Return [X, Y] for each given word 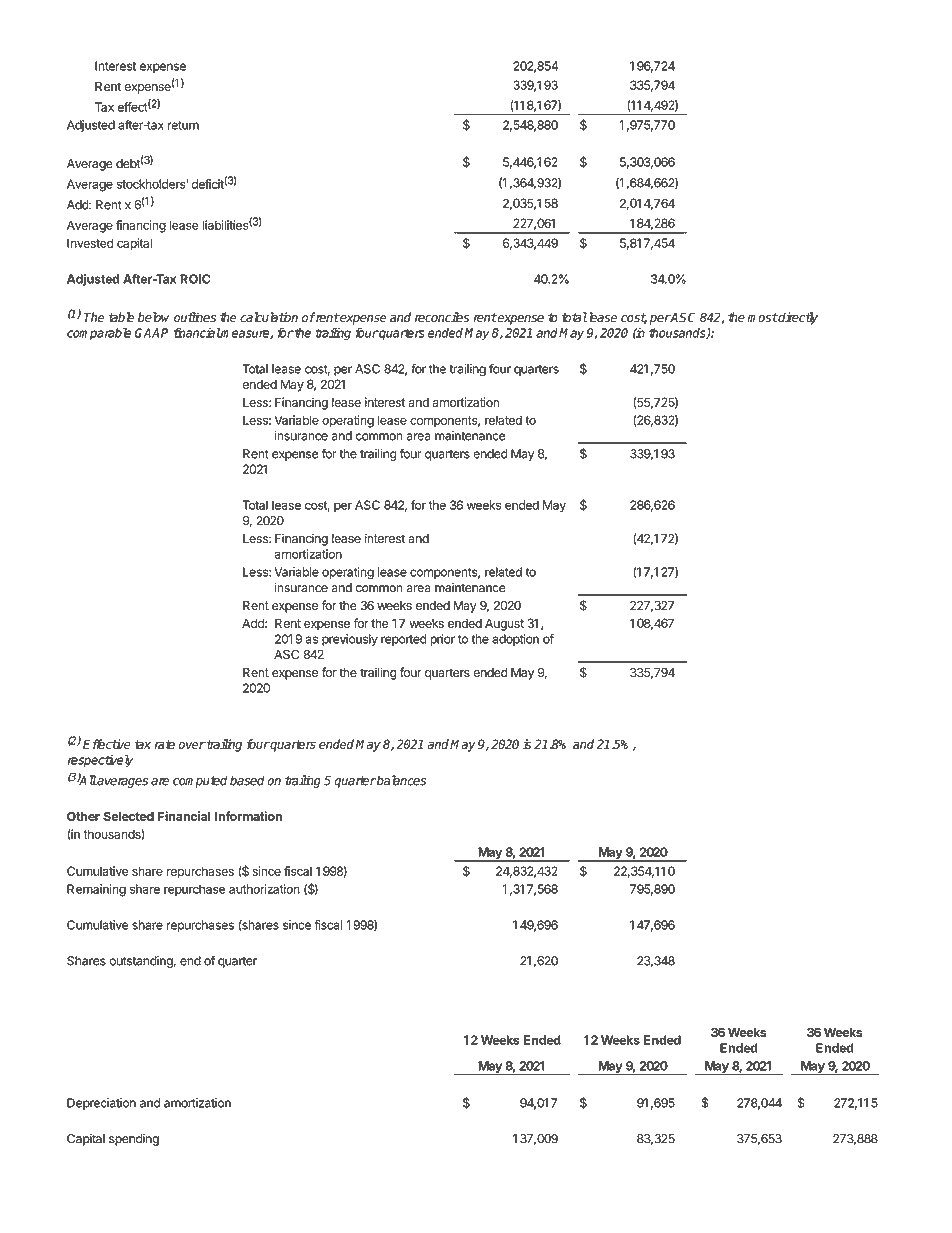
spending [134, 1140]
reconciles [442, 317]
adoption [515, 640]
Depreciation [101, 1104]
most [762, 318]
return [183, 125]
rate [165, 744]
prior [442, 640]
